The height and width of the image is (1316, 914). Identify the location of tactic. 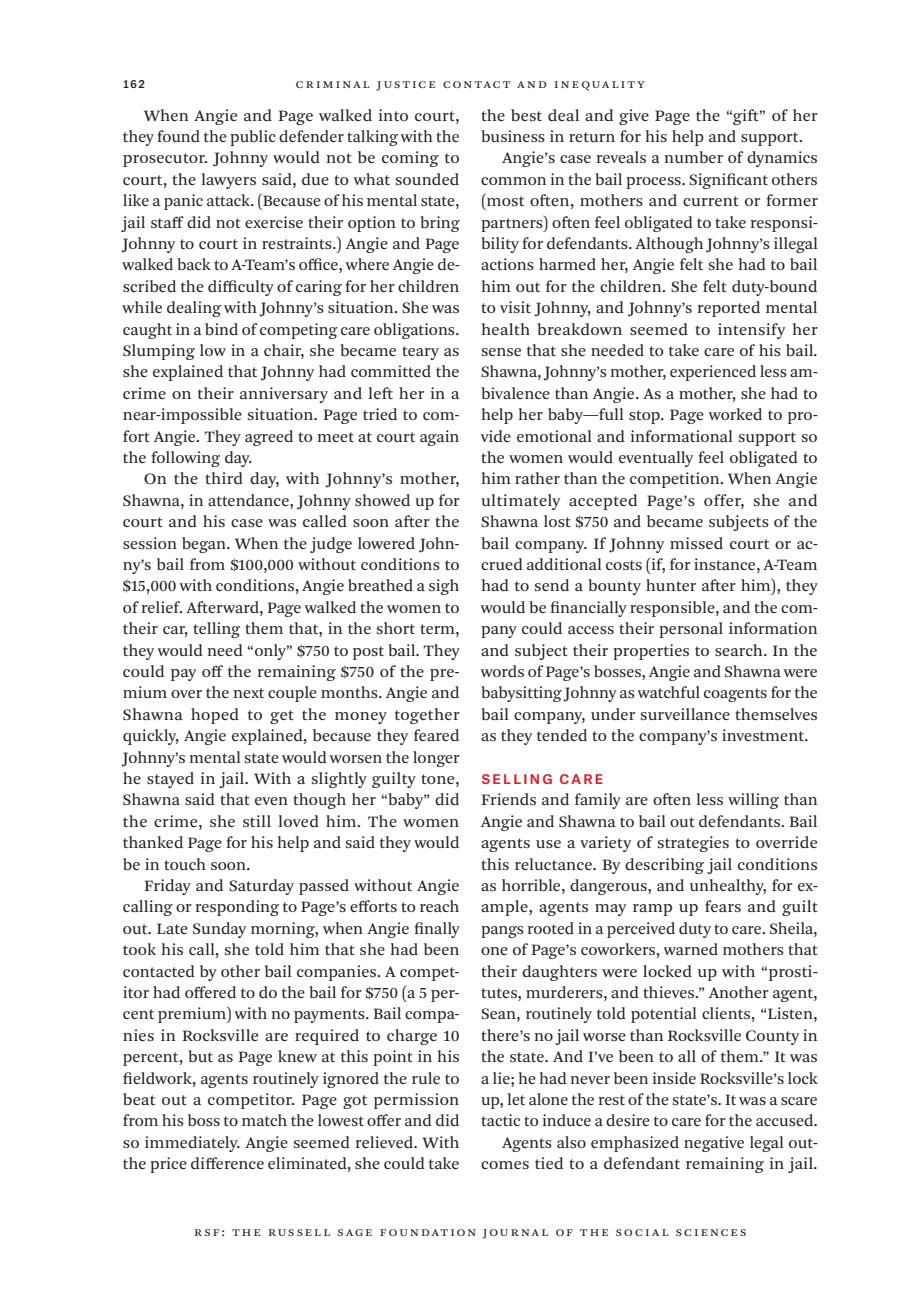
(500, 1120).
